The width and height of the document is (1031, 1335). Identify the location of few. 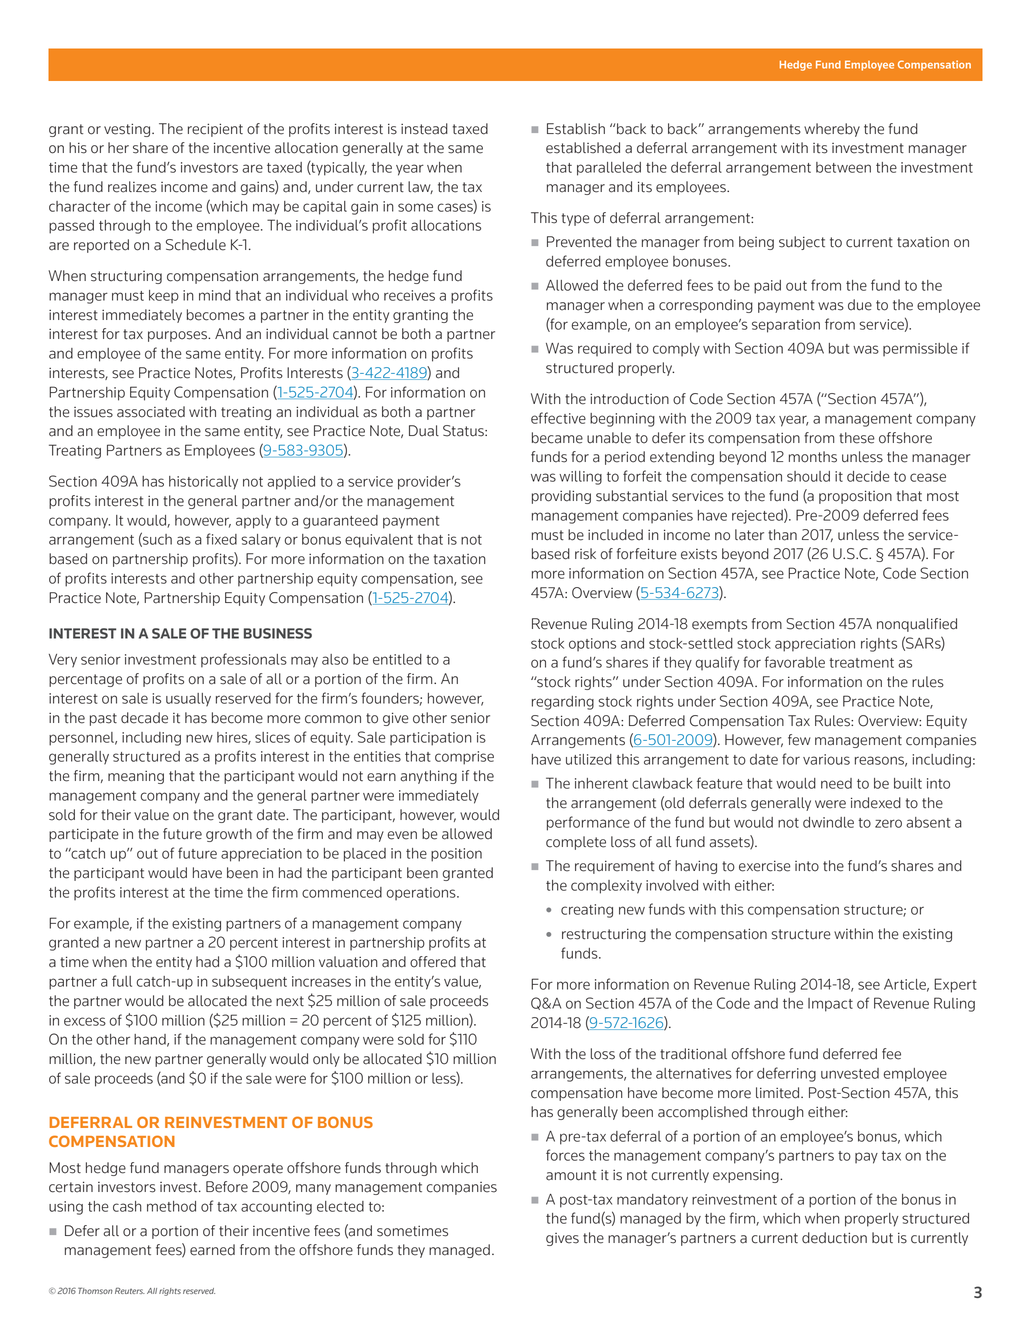
(799, 740).
